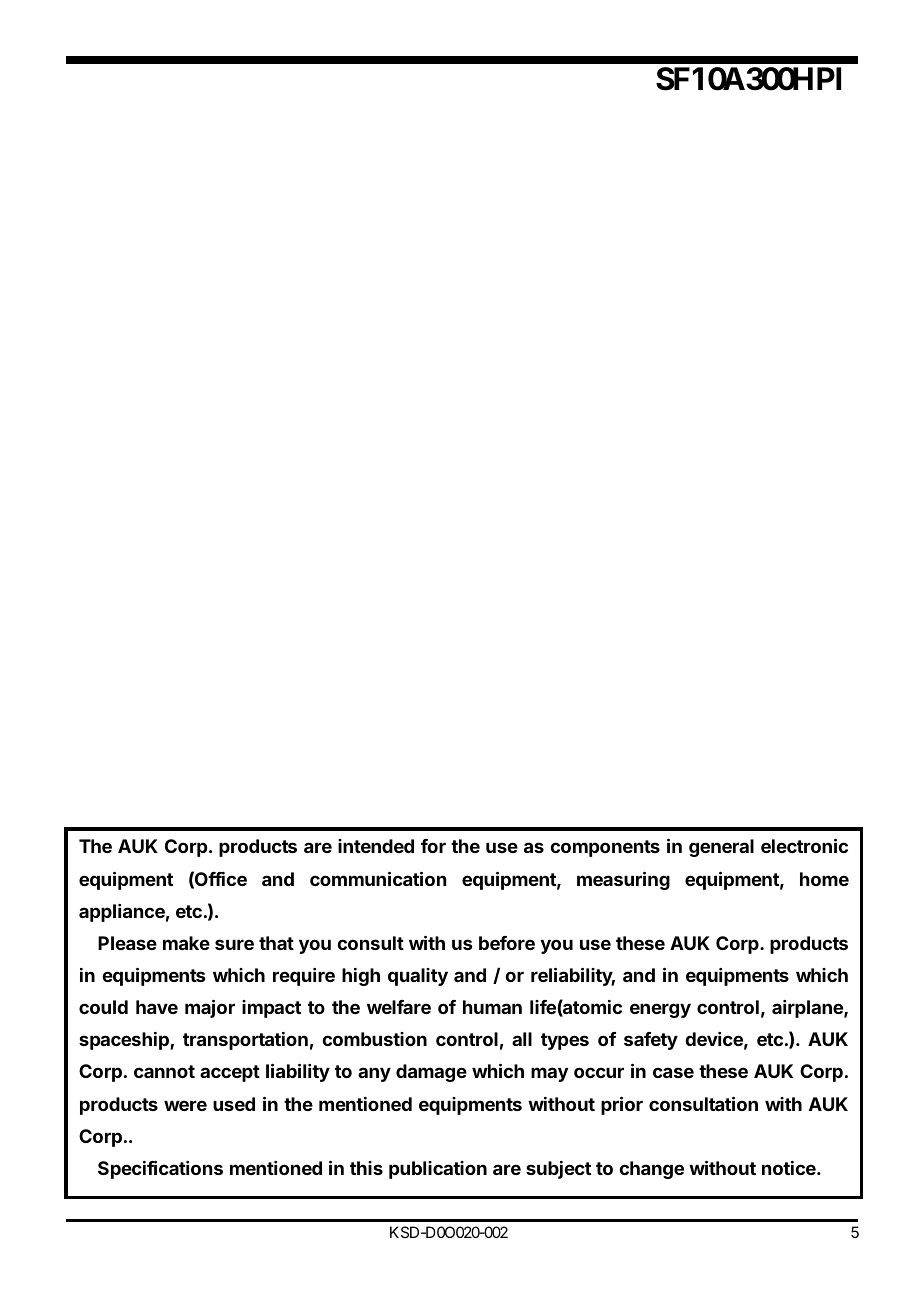 The image size is (924, 1308). Describe the element at coordinates (507, 943) in the image. I see `before` at that location.
